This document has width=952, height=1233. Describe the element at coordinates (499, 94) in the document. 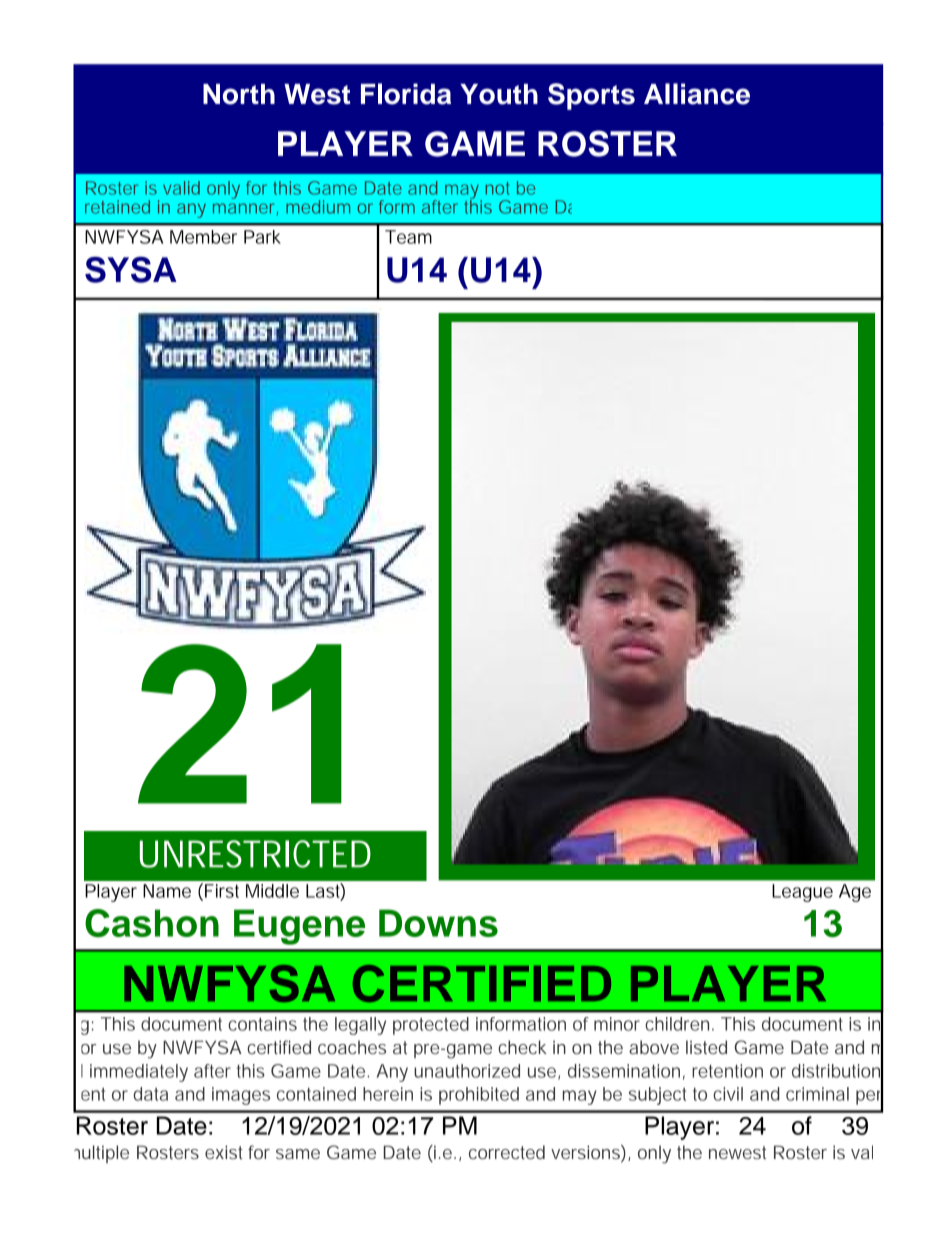

I see `Youth` at that location.
